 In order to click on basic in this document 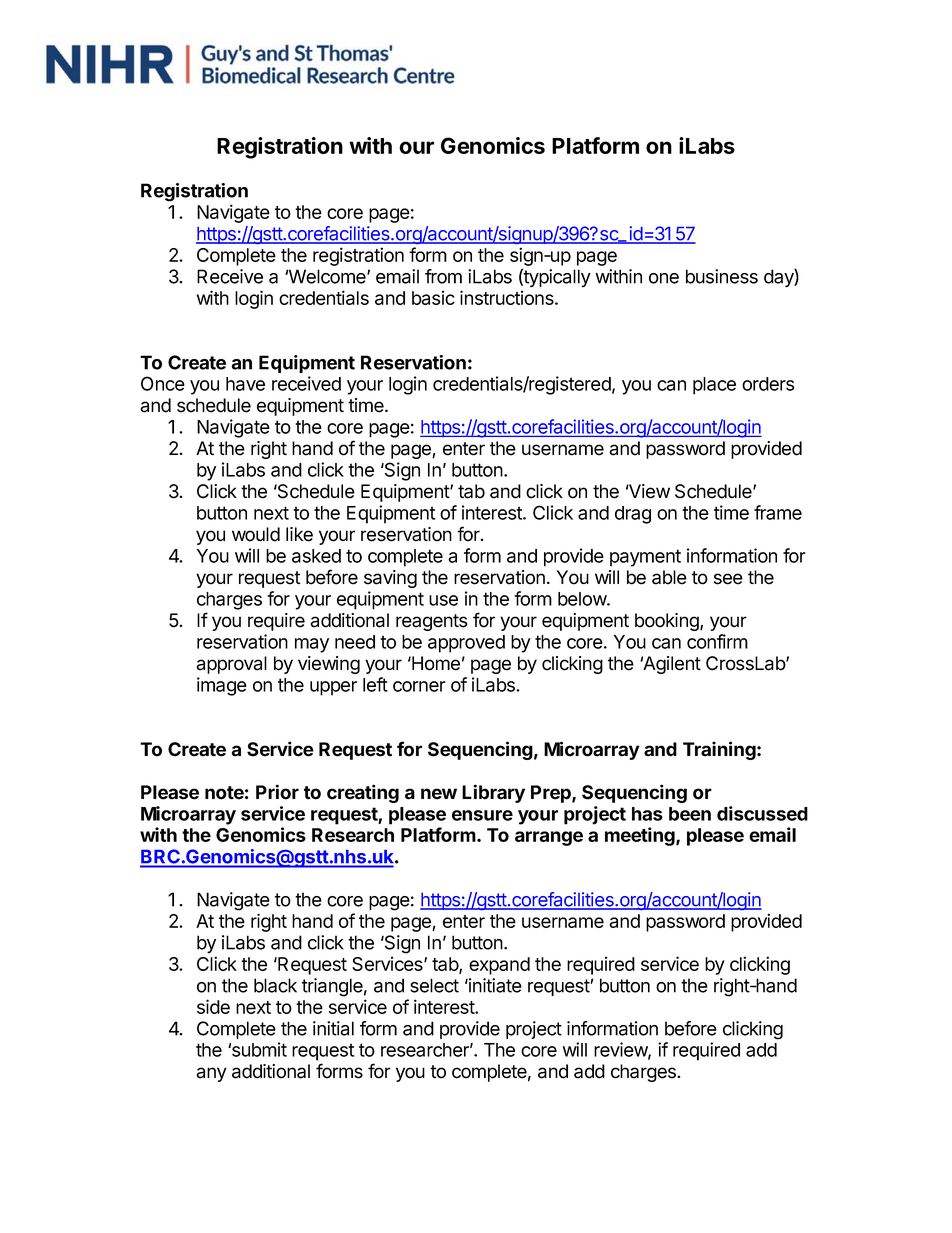, I will do `click(433, 297)`.
